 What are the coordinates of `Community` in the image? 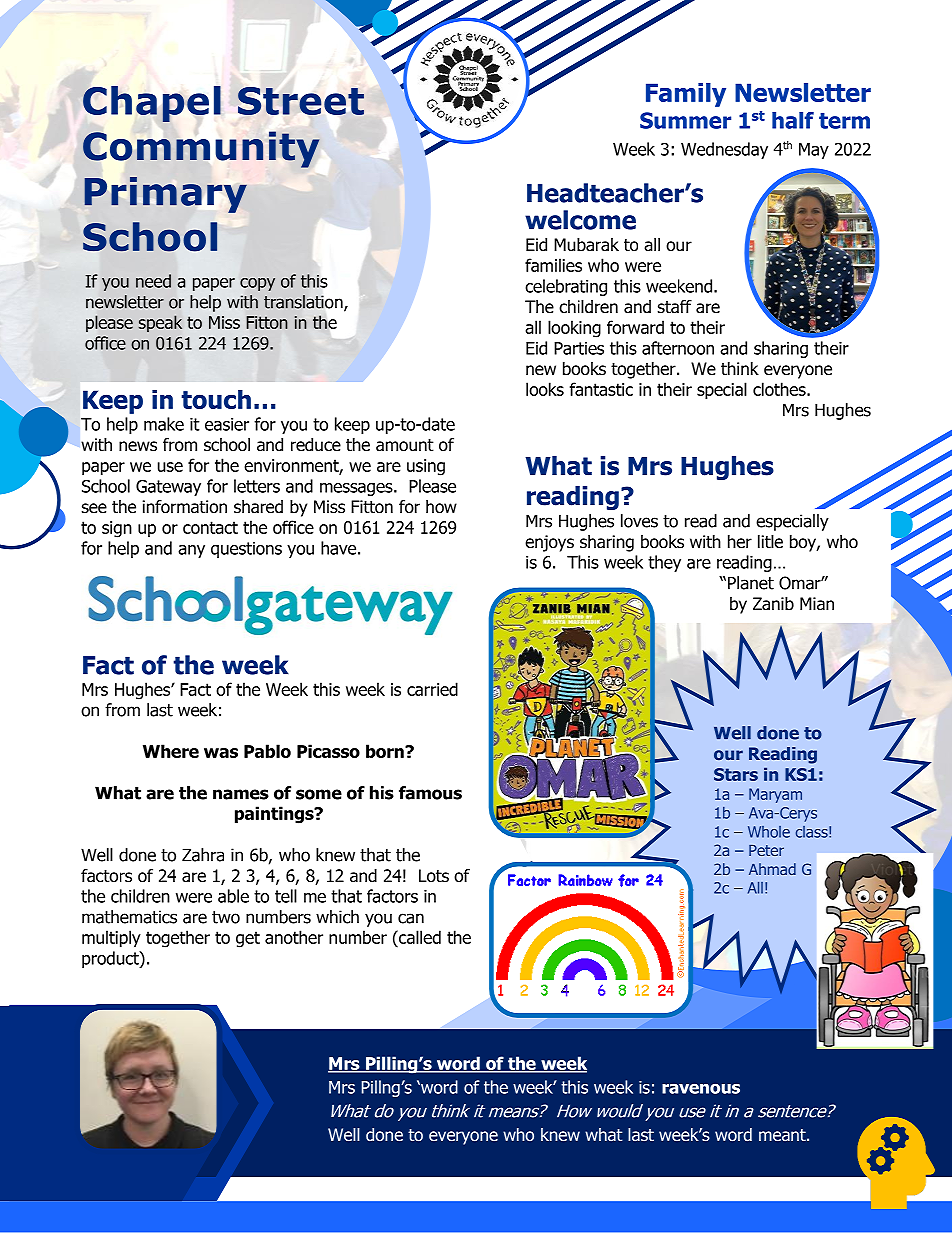 It's located at (201, 149).
